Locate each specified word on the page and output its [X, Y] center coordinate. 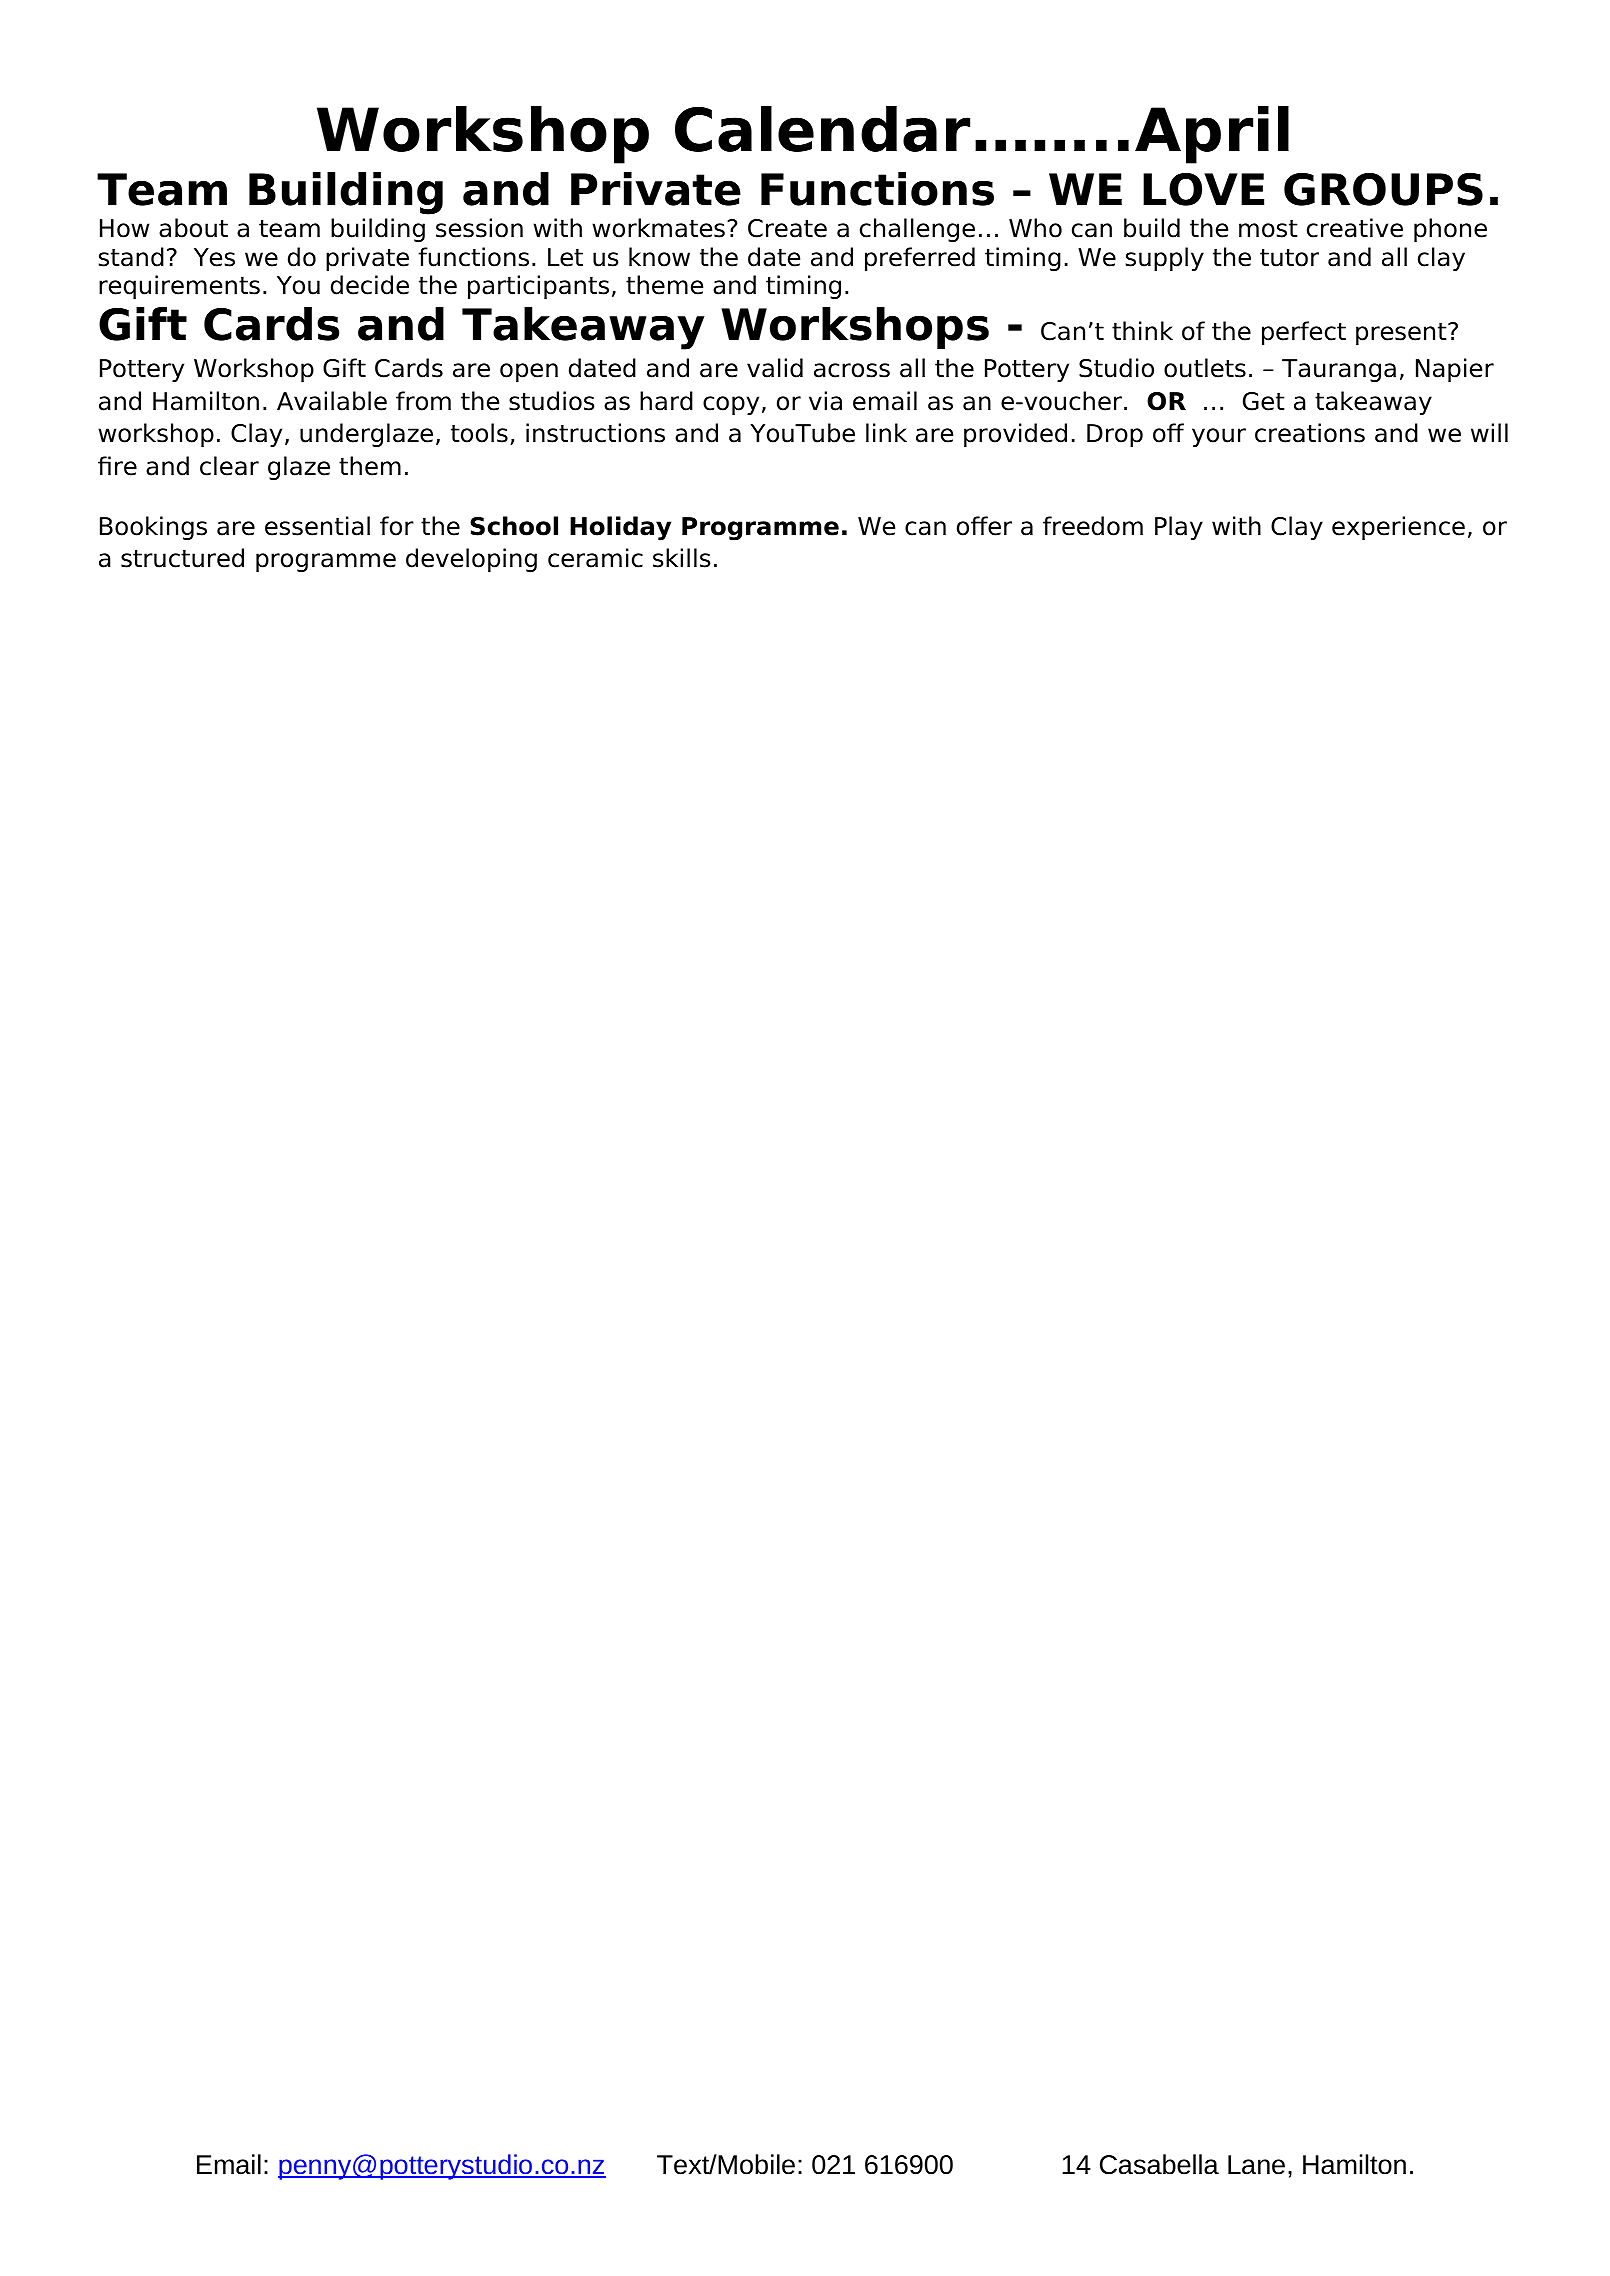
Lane [1256, 2165]
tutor [1289, 258]
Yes [214, 257]
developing [471, 560]
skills [682, 558]
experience [1398, 528]
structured [182, 558]
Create [787, 228]
